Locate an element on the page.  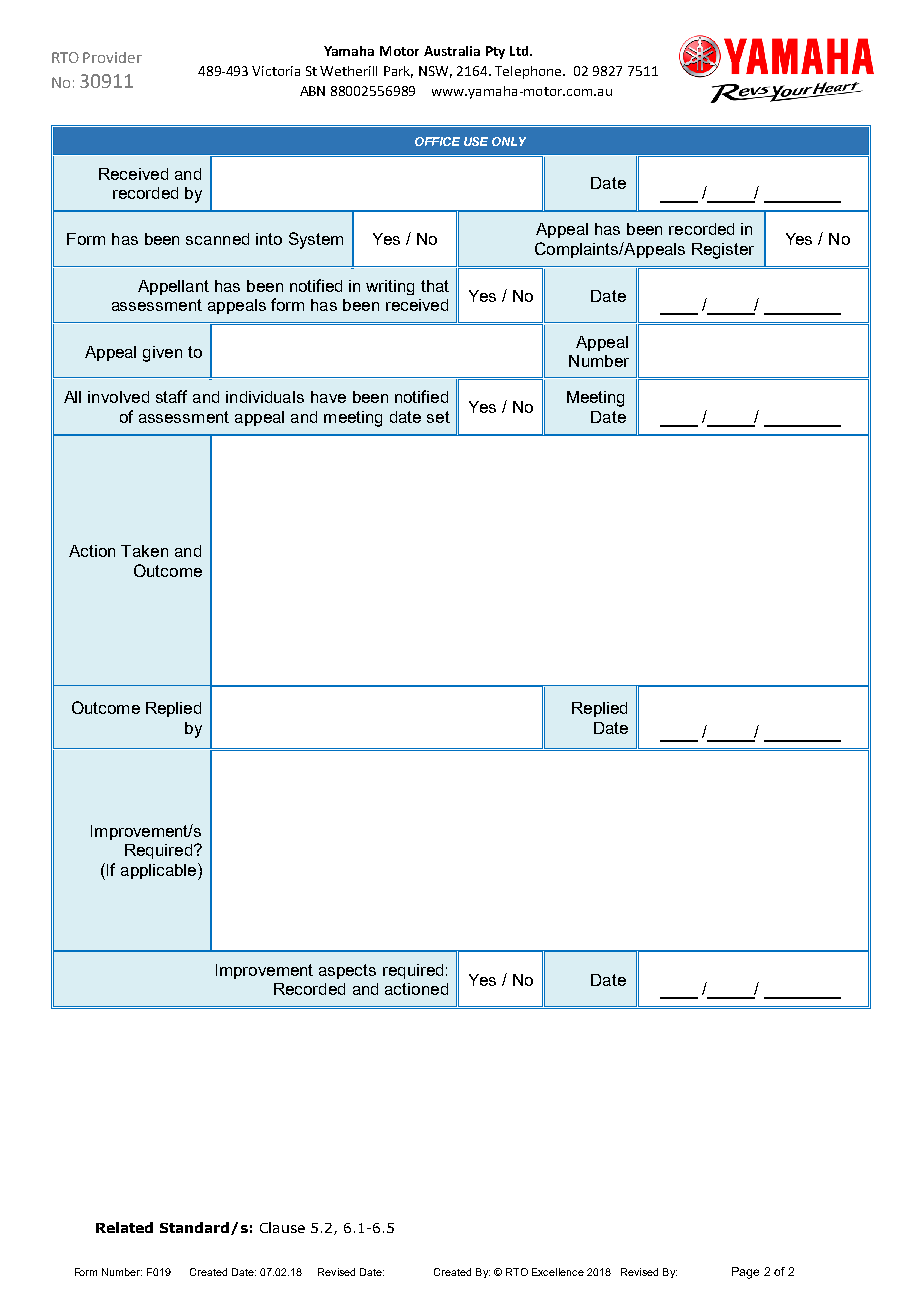
Telephone is located at coordinates (530, 72).
